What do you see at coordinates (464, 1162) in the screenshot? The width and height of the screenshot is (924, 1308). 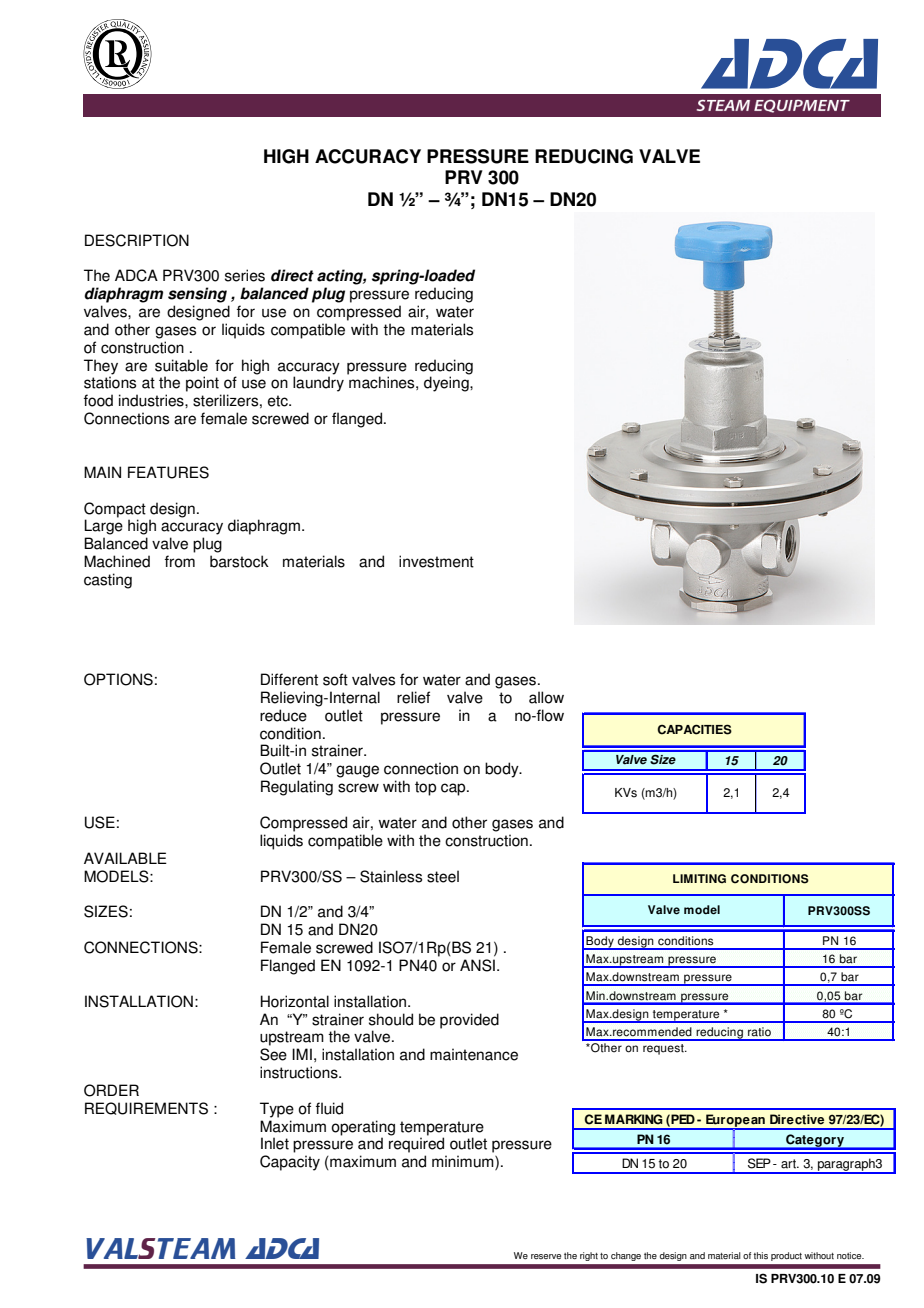 I see `minimum` at bounding box center [464, 1162].
